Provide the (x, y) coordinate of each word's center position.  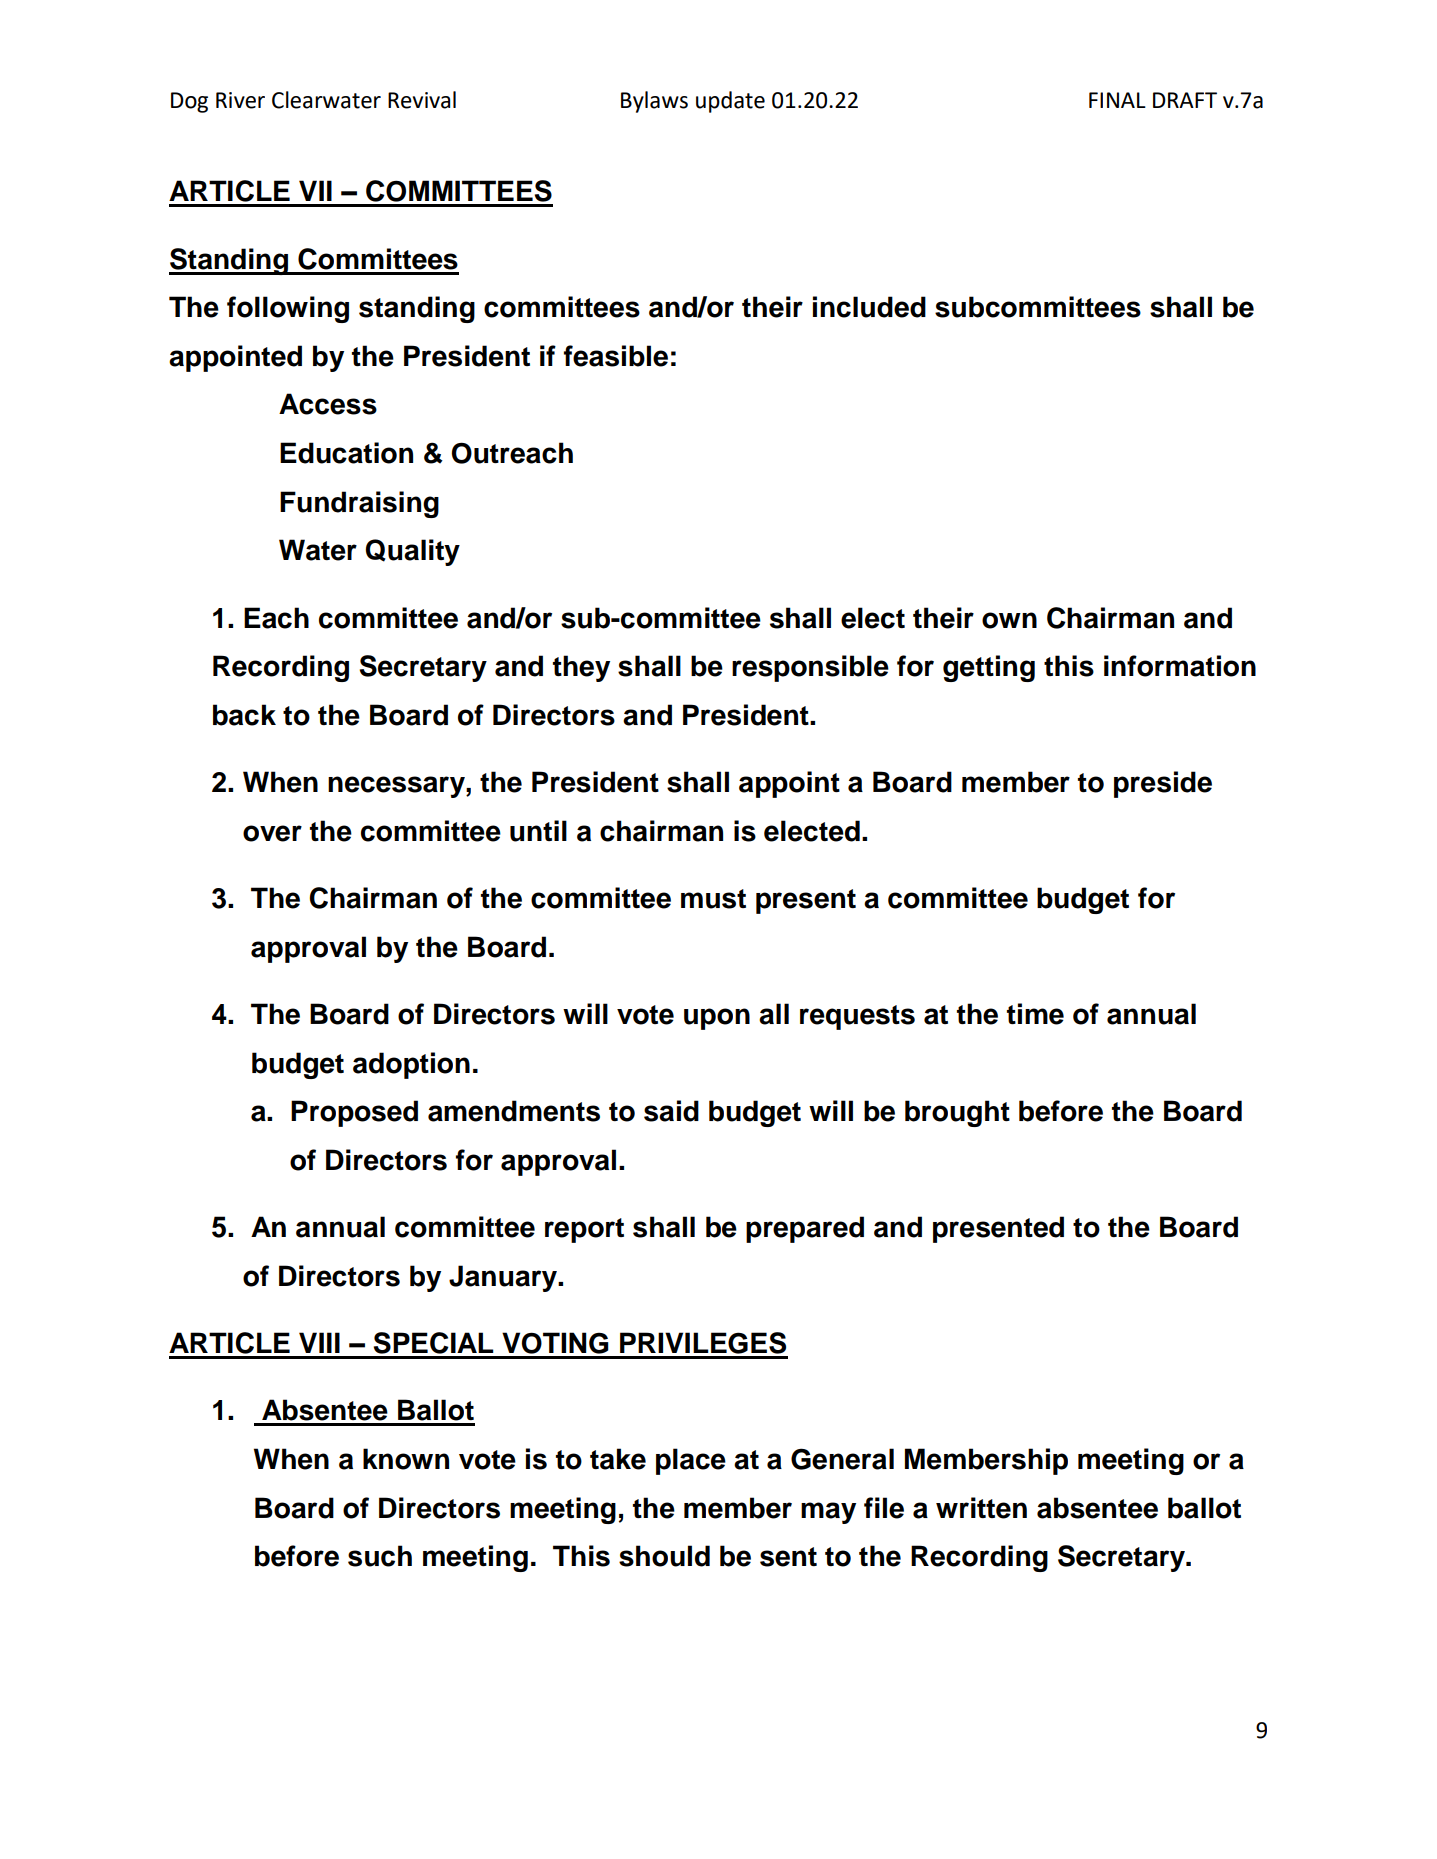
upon (717, 1019)
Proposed (354, 1113)
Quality (412, 552)
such (380, 1556)
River (240, 100)
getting (989, 668)
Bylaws (654, 102)
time (1035, 1014)
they (581, 668)
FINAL (1117, 100)
